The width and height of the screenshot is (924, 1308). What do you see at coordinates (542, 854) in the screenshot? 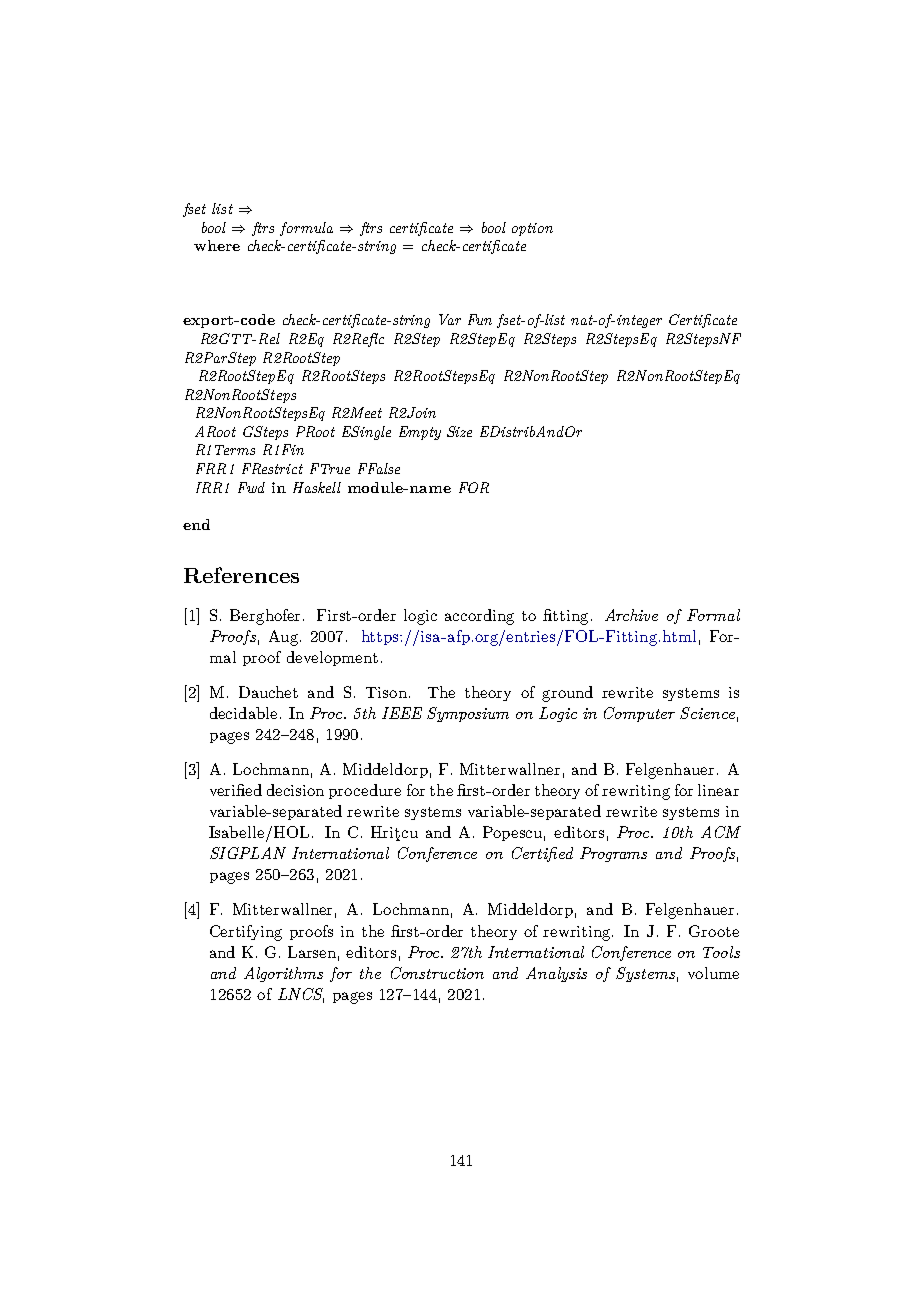
I see `Certified` at bounding box center [542, 854].
